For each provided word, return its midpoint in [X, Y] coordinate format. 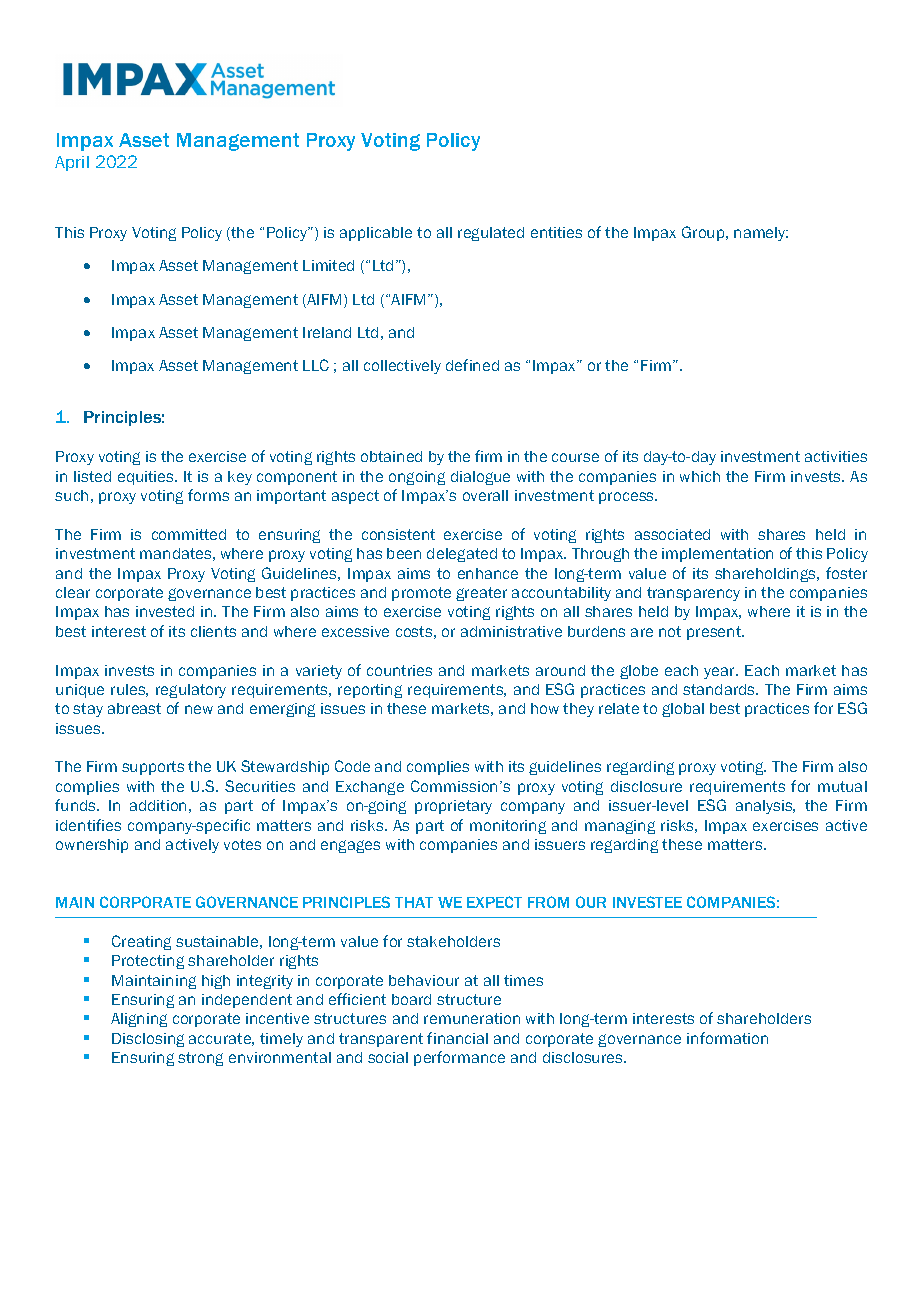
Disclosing [148, 1040]
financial [457, 1038]
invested [165, 611]
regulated [491, 234]
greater [481, 594]
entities [556, 232]
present [715, 633]
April [72, 163]
